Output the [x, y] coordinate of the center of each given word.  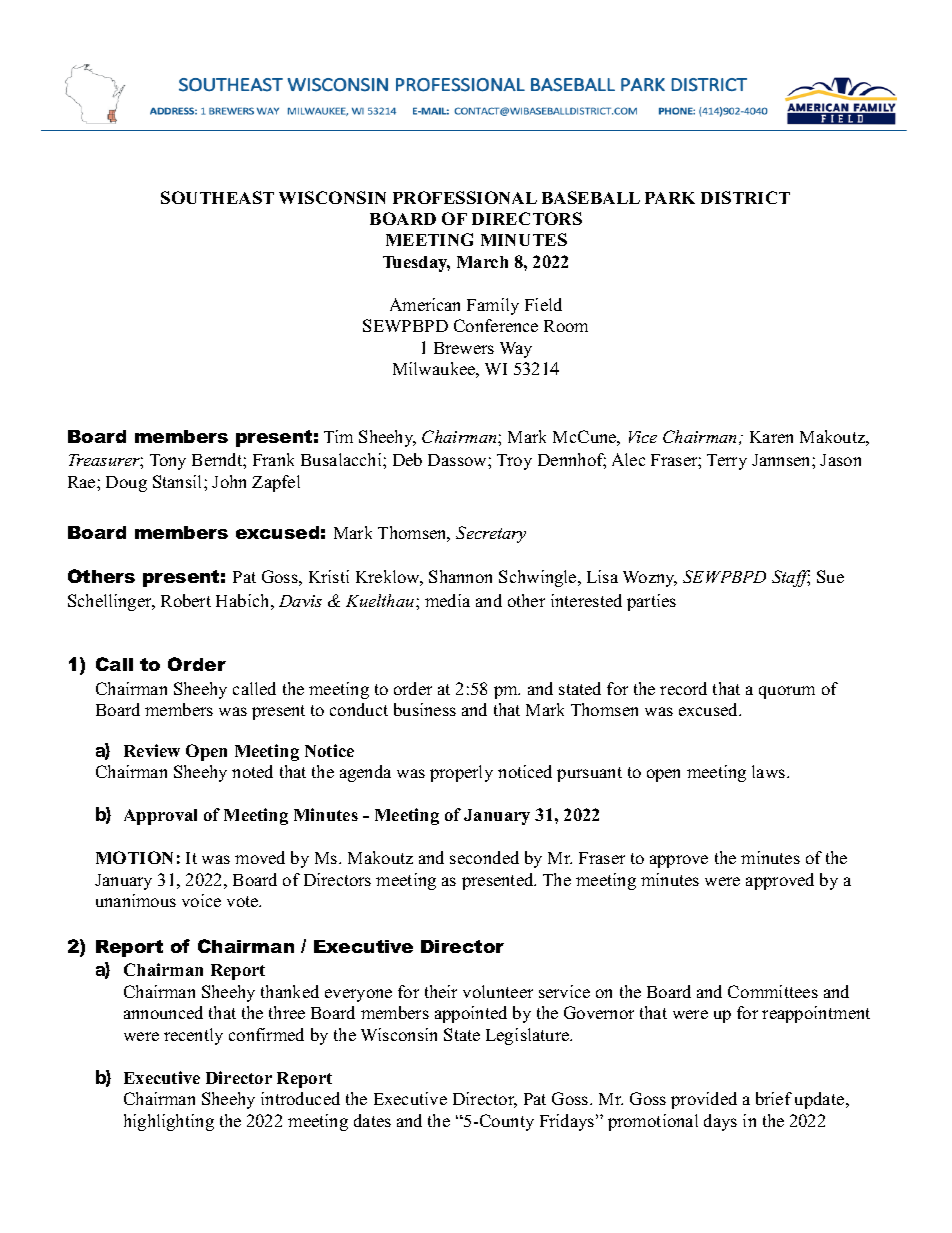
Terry [727, 462]
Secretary [491, 534]
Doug [126, 484]
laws [770, 771]
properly [461, 773]
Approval [160, 817]
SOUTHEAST [217, 197]
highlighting [169, 1122]
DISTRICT [745, 197]
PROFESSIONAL [465, 197]
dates [372, 1120]
